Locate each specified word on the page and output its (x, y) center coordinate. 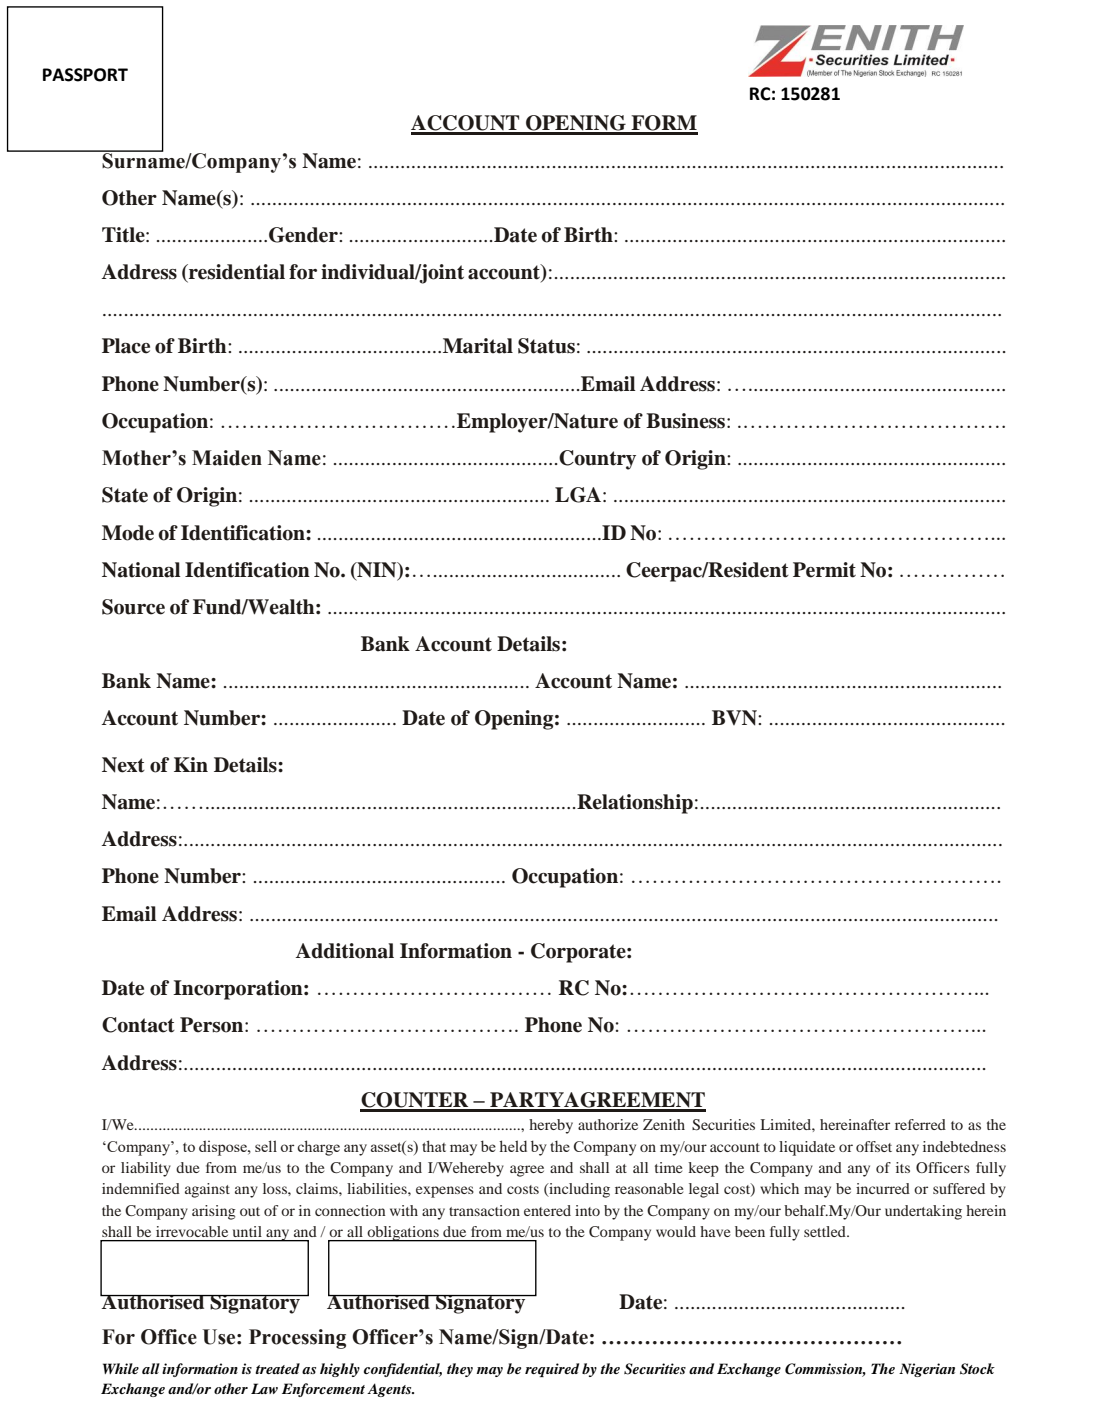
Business (687, 421)
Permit (824, 570)
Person (213, 1025)
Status (546, 346)
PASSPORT (85, 75)
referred (920, 1124)
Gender (304, 235)
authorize (608, 1124)
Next (123, 765)
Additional (345, 951)
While (121, 1368)
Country (597, 460)
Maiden (227, 458)
